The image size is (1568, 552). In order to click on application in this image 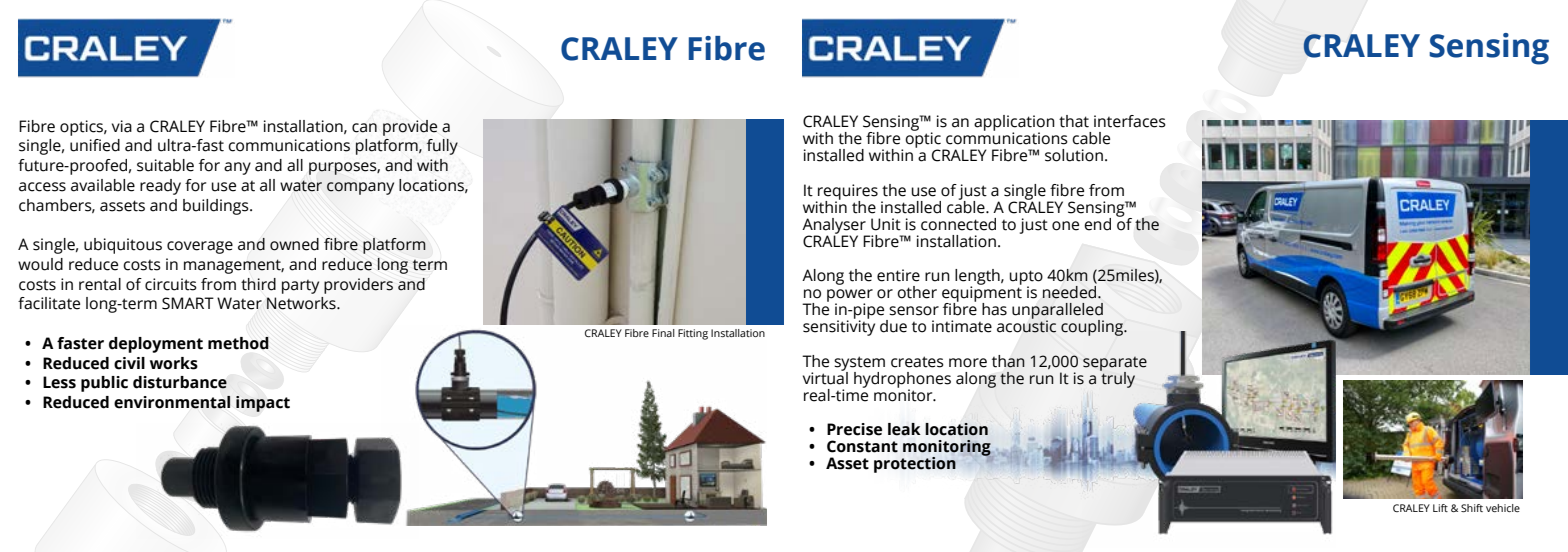, I will do `click(1014, 124)`.
